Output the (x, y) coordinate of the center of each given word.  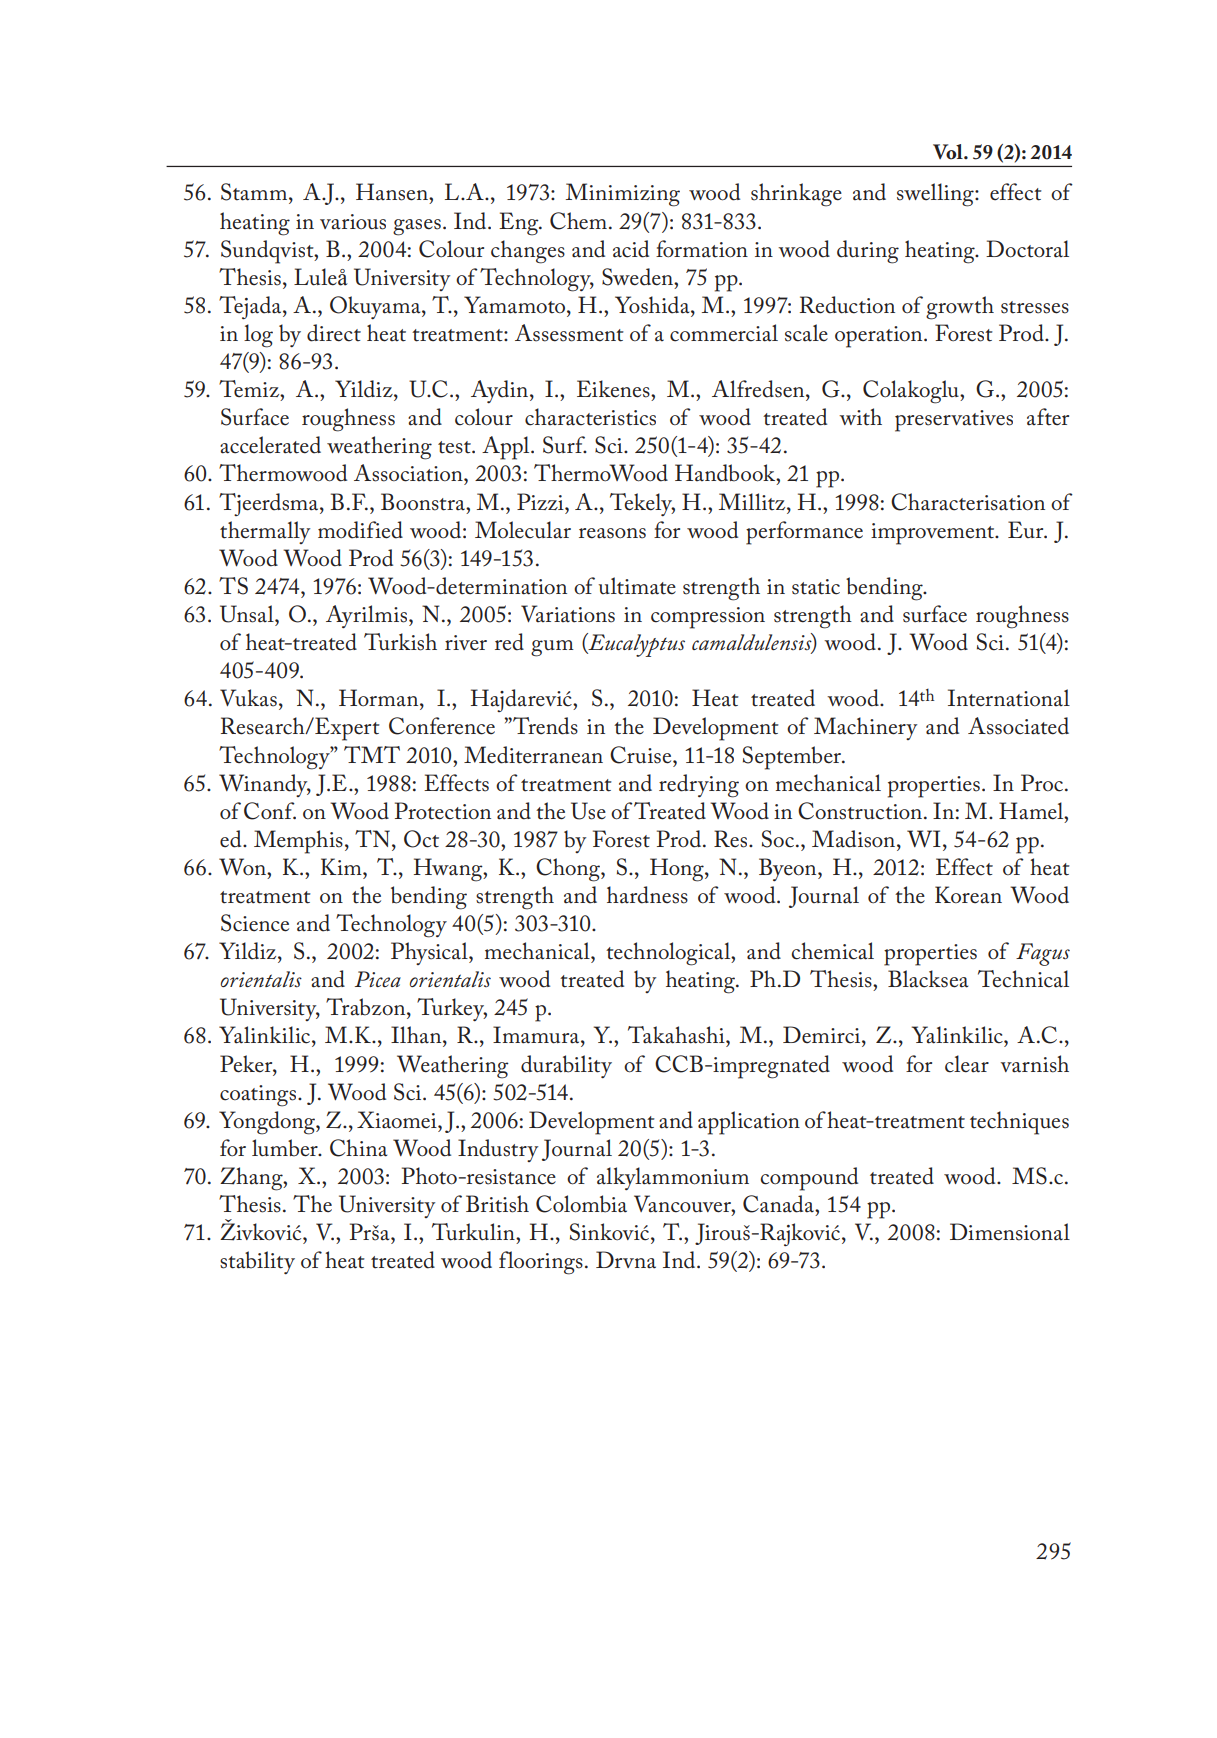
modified (360, 530)
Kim (342, 866)
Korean (968, 895)
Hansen (393, 192)
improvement (934, 534)
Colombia (581, 1204)
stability (257, 1262)
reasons (612, 533)
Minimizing (623, 195)
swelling (936, 195)
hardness (647, 895)
